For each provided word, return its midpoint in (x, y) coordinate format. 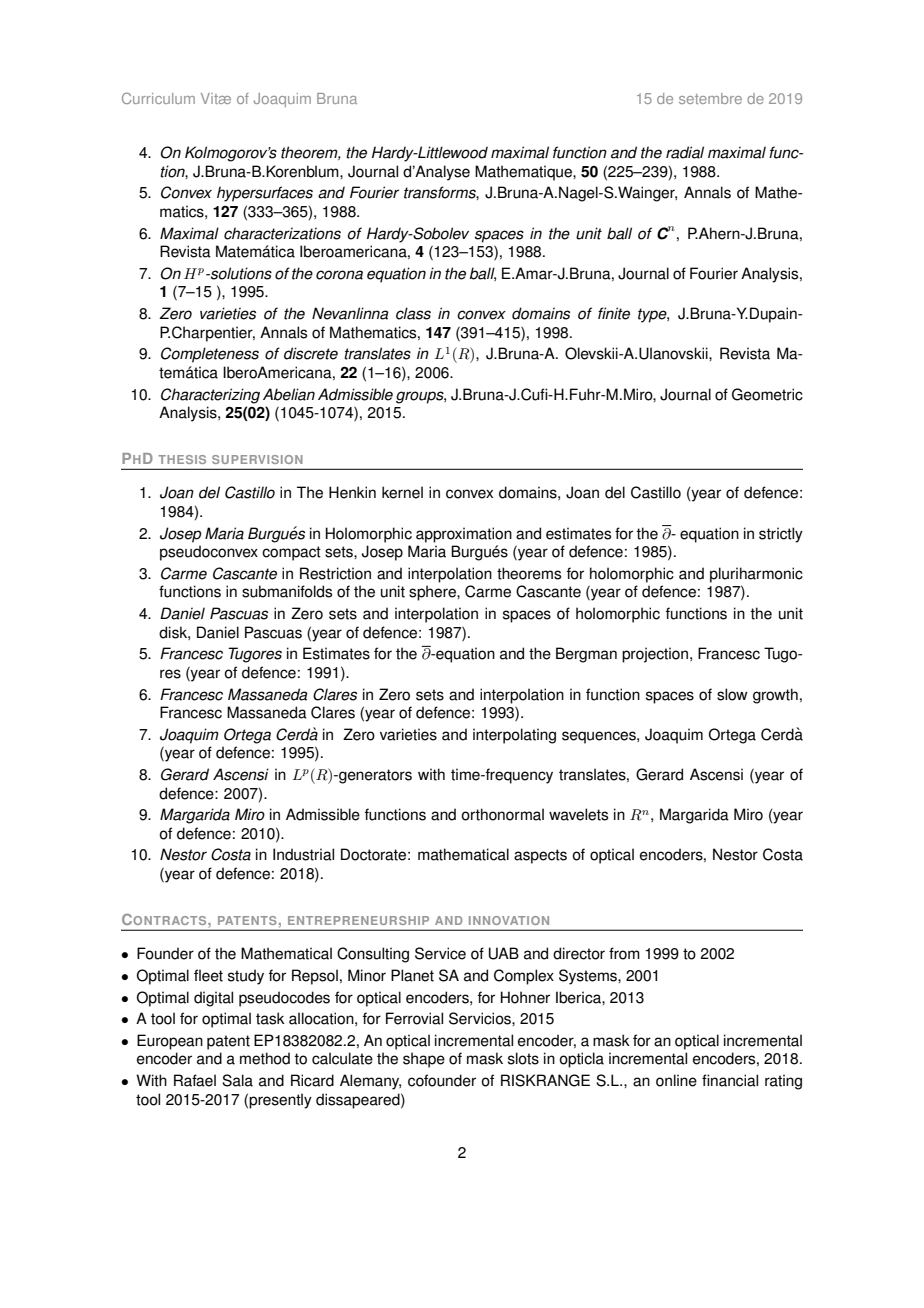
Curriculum (158, 98)
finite (614, 313)
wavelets (578, 814)
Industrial (303, 854)
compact (291, 553)
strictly (781, 535)
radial (685, 152)
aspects (540, 856)
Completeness (210, 355)
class (413, 313)
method (265, 1058)
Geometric (767, 394)
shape (424, 1060)
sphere (433, 593)
